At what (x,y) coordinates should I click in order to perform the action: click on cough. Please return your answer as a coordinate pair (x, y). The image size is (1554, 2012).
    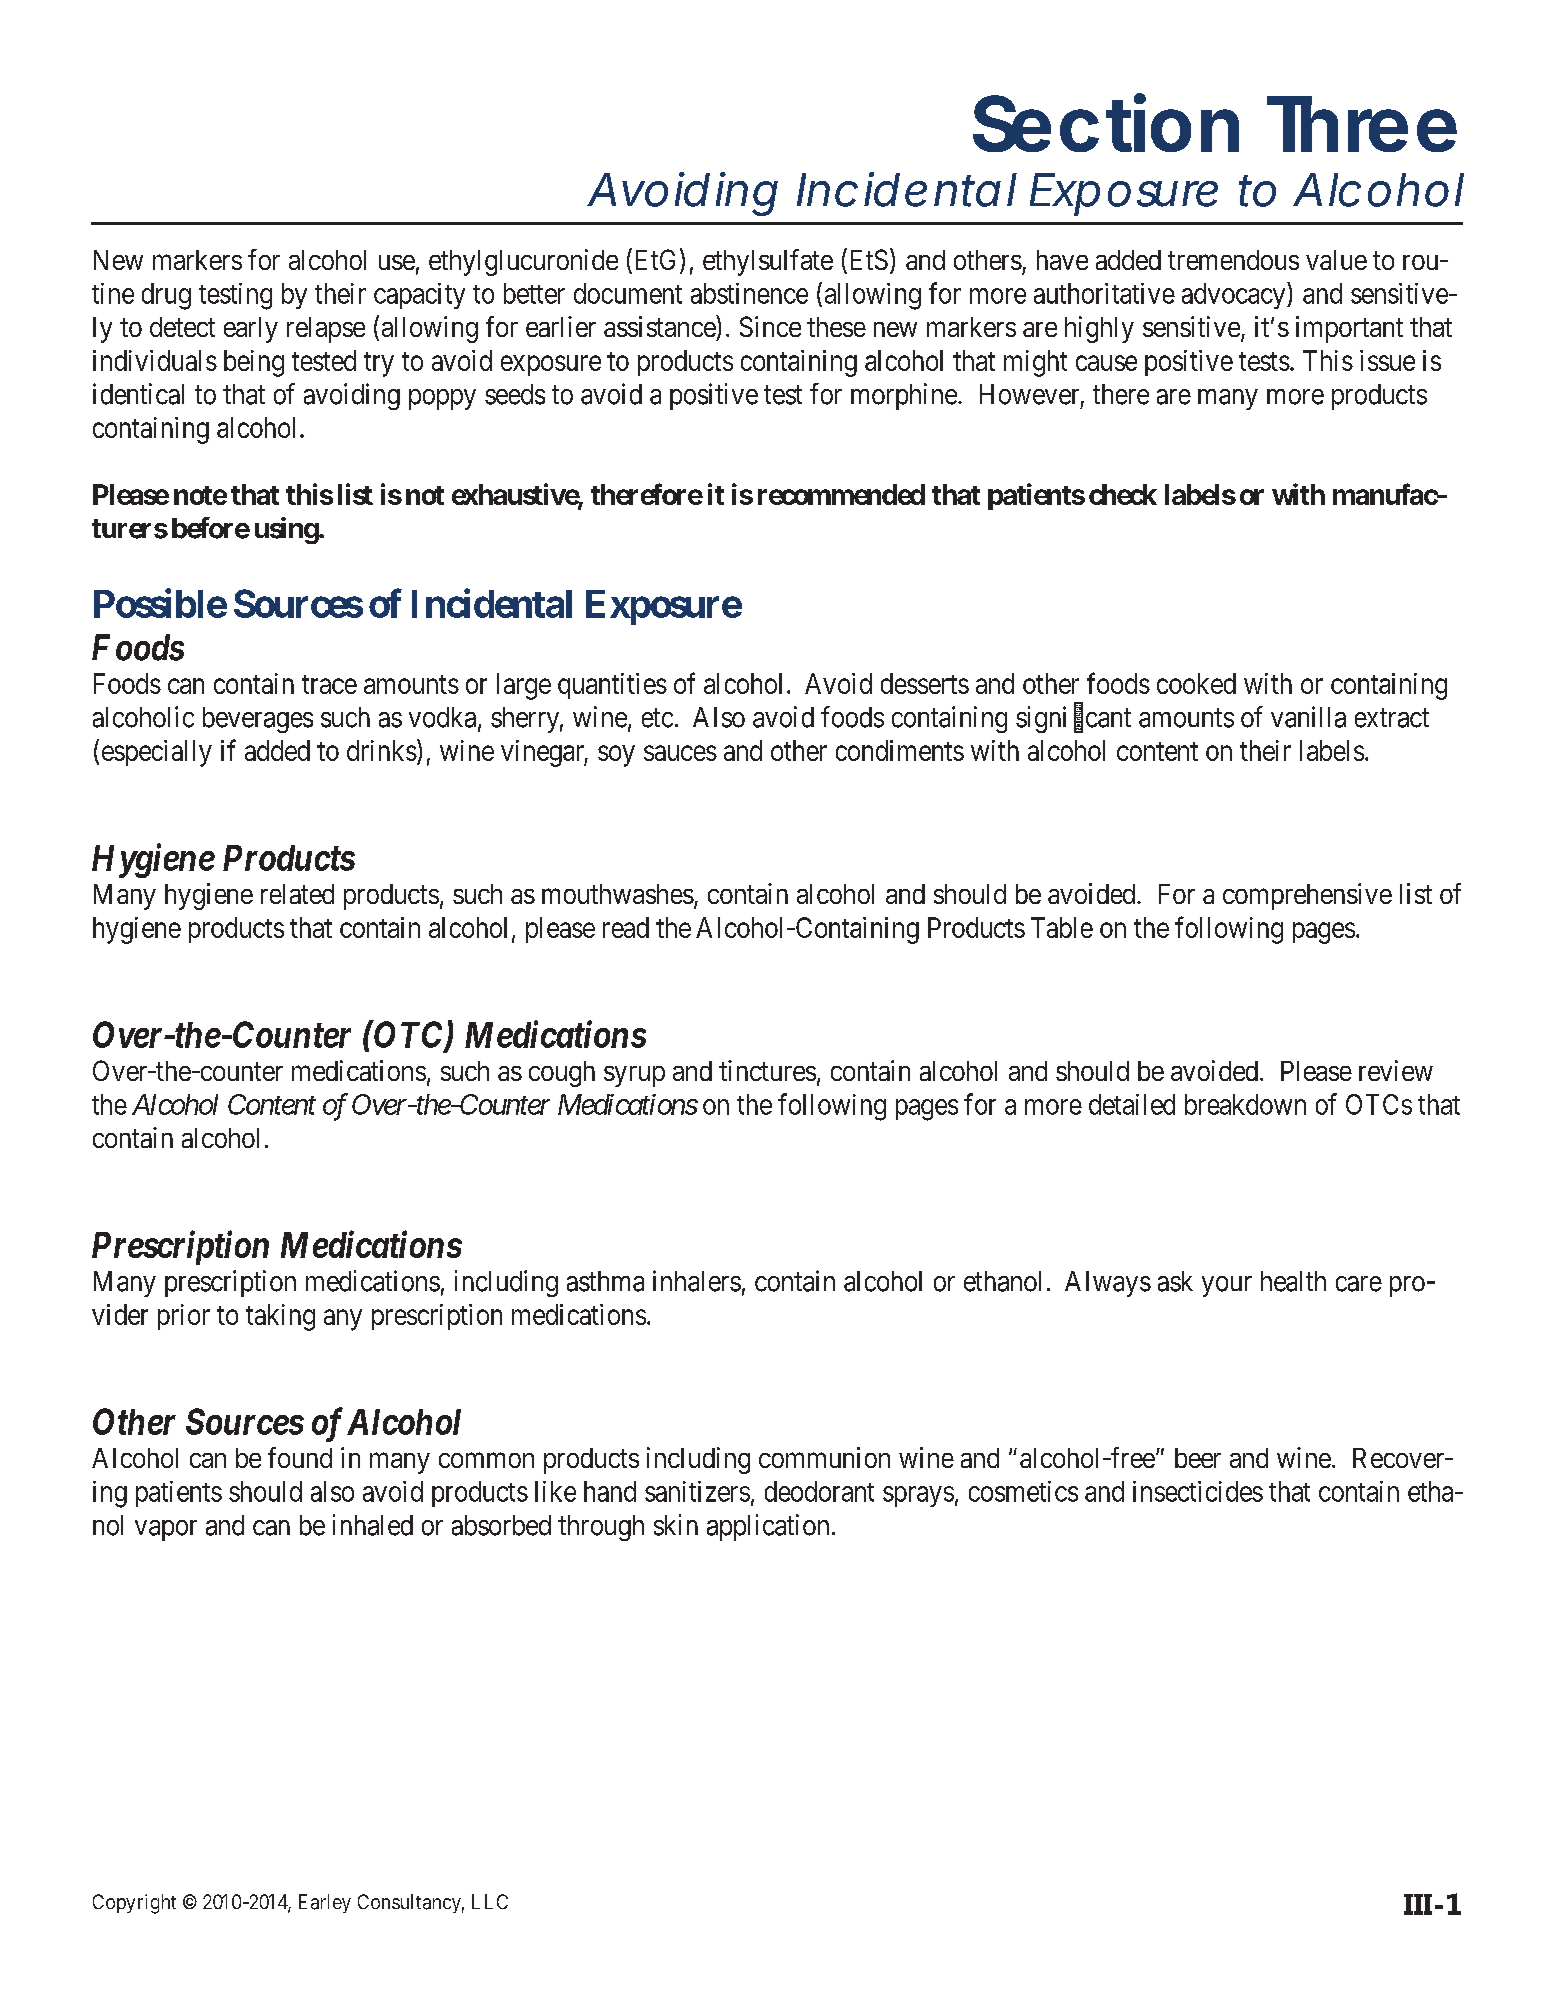
    Looking at the image, I should click on (562, 1074).
